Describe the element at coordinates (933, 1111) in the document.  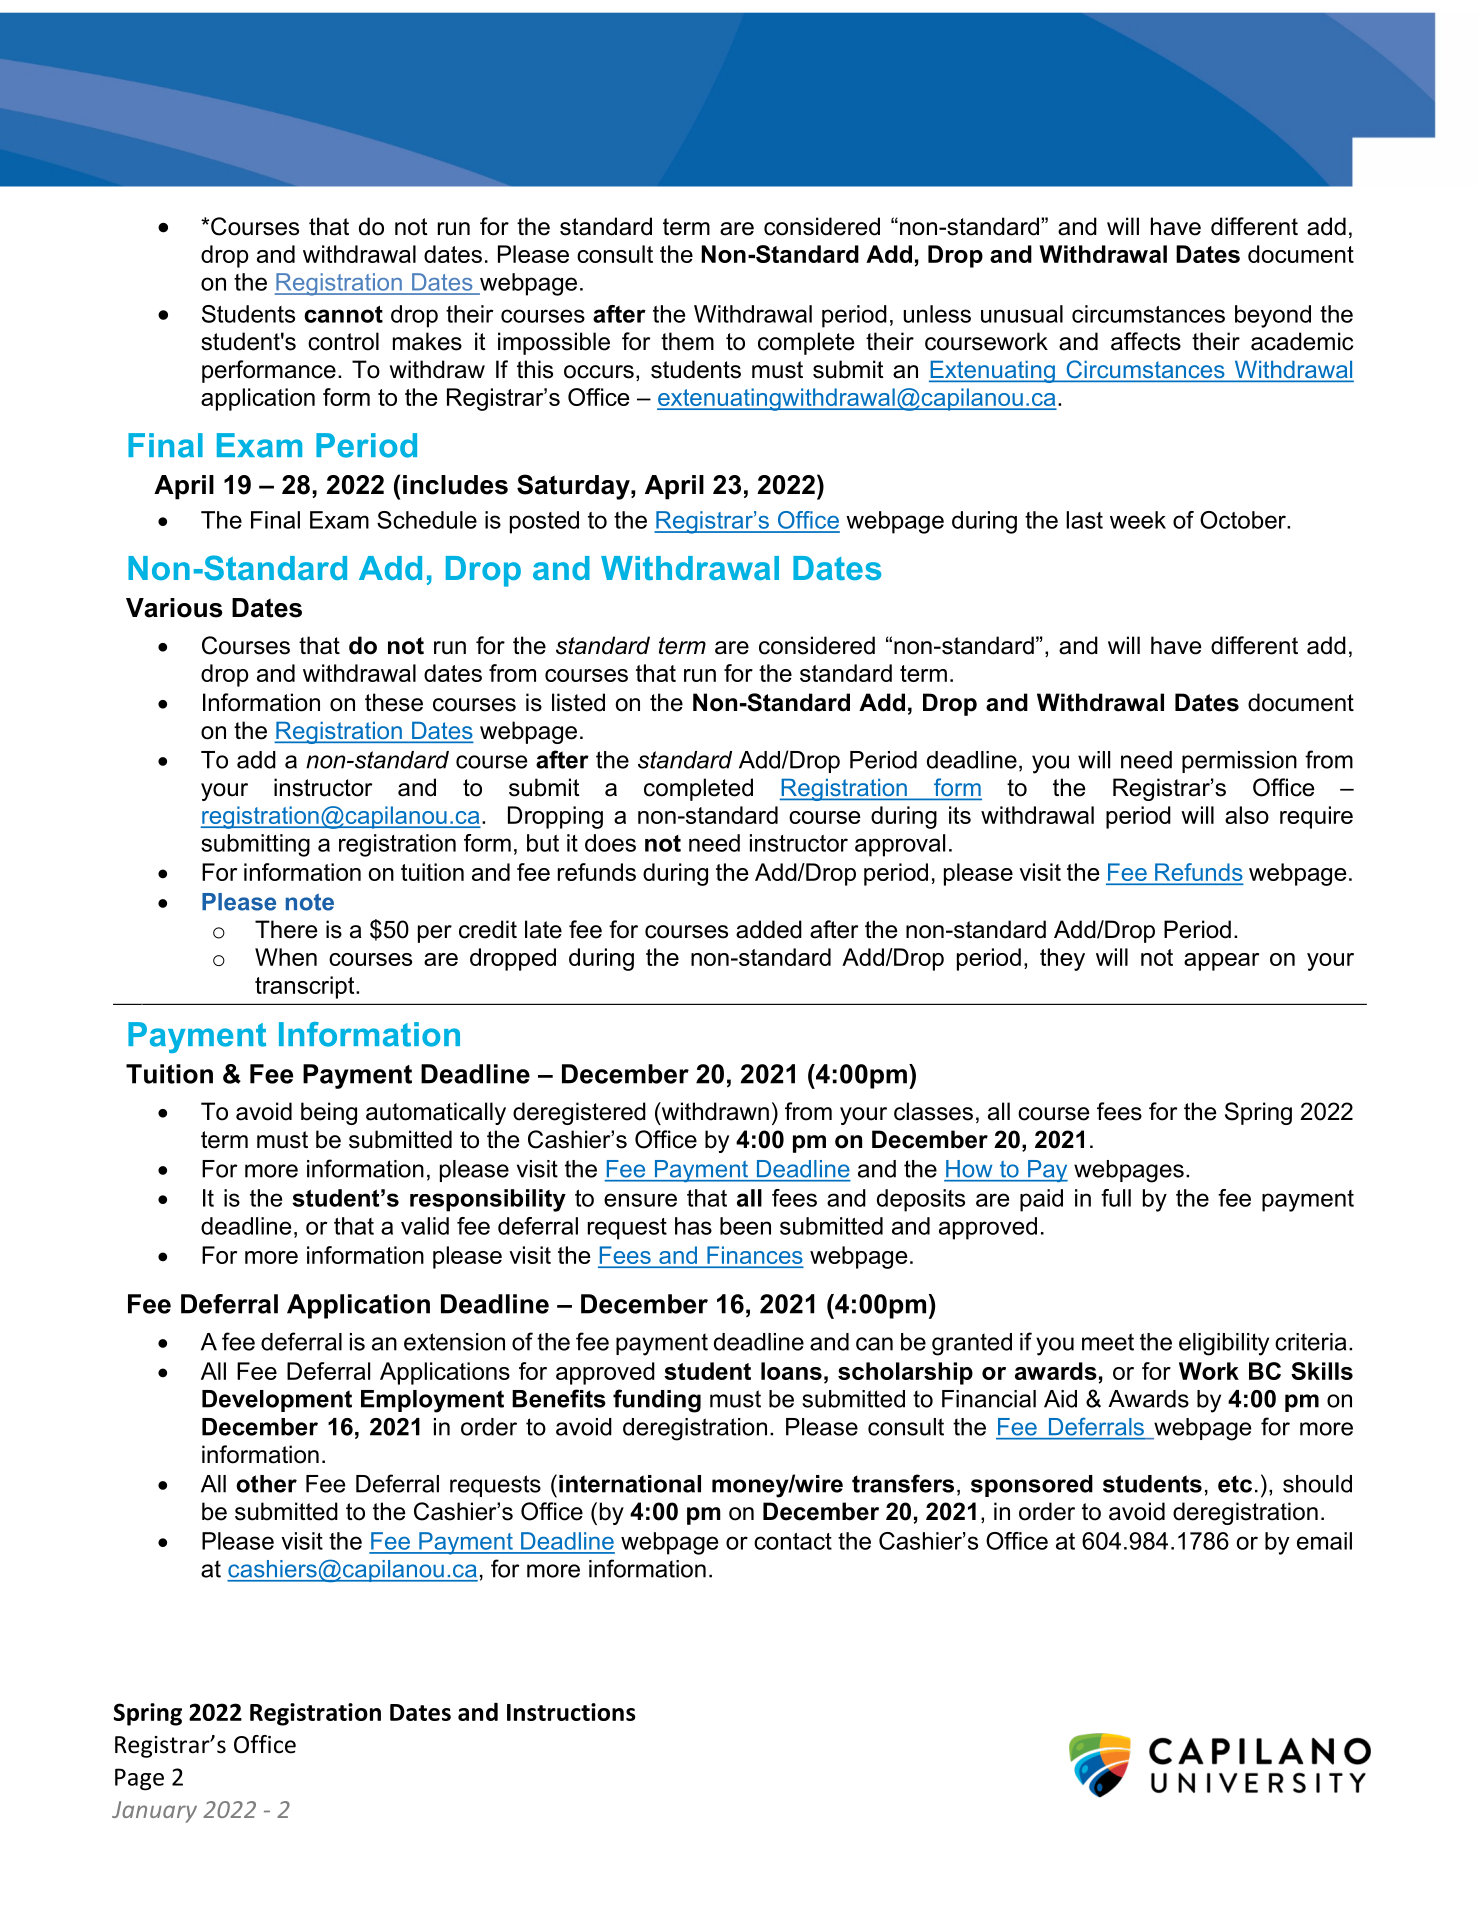
I see `classes` at that location.
